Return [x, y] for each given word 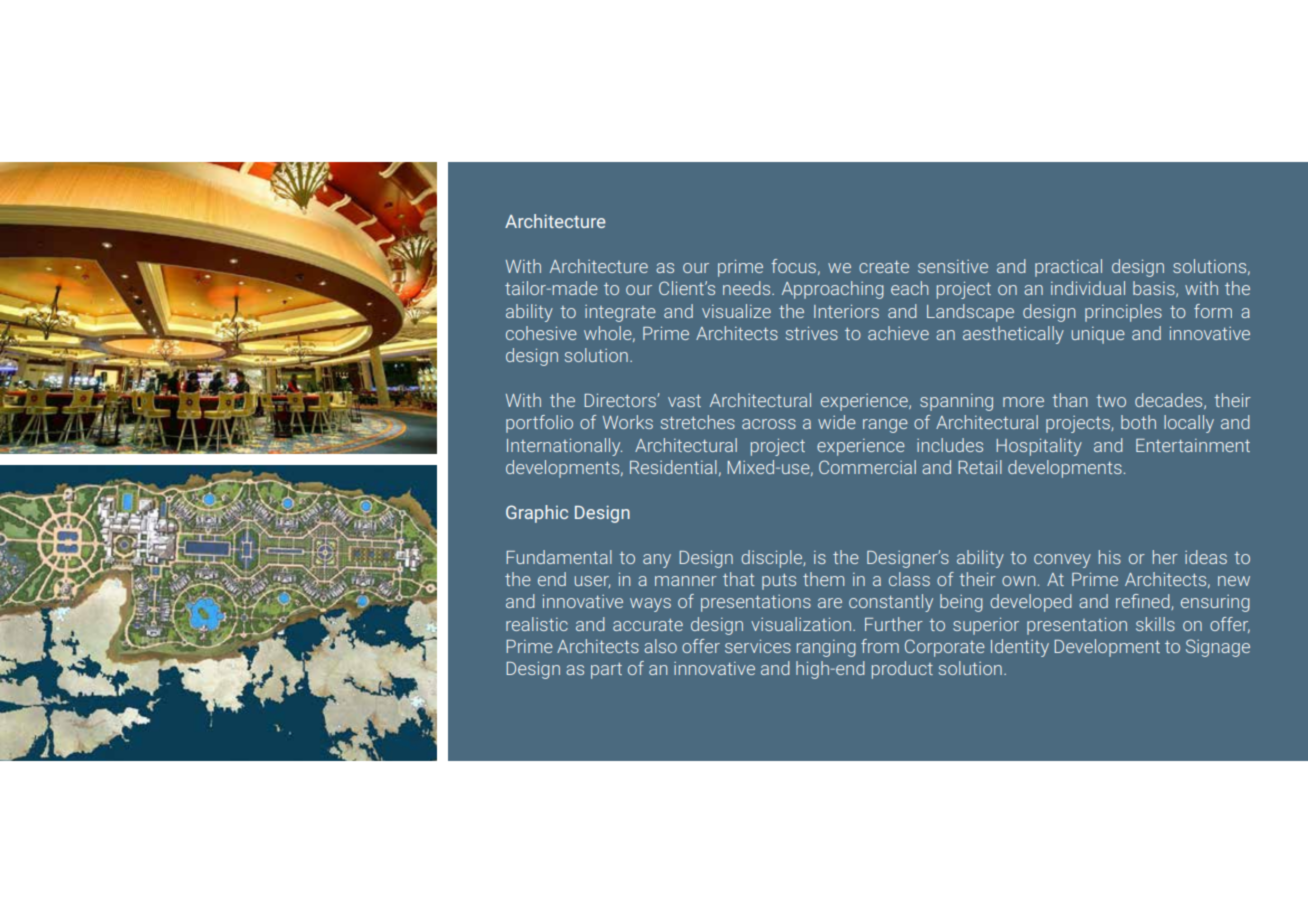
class [909, 579]
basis [1155, 289]
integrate [620, 313]
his [1110, 557]
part [606, 671]
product [902, 670]
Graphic [537, 514]
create [884, 267]
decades [1170, 401]
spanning [956, 402]
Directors [621, 400]
